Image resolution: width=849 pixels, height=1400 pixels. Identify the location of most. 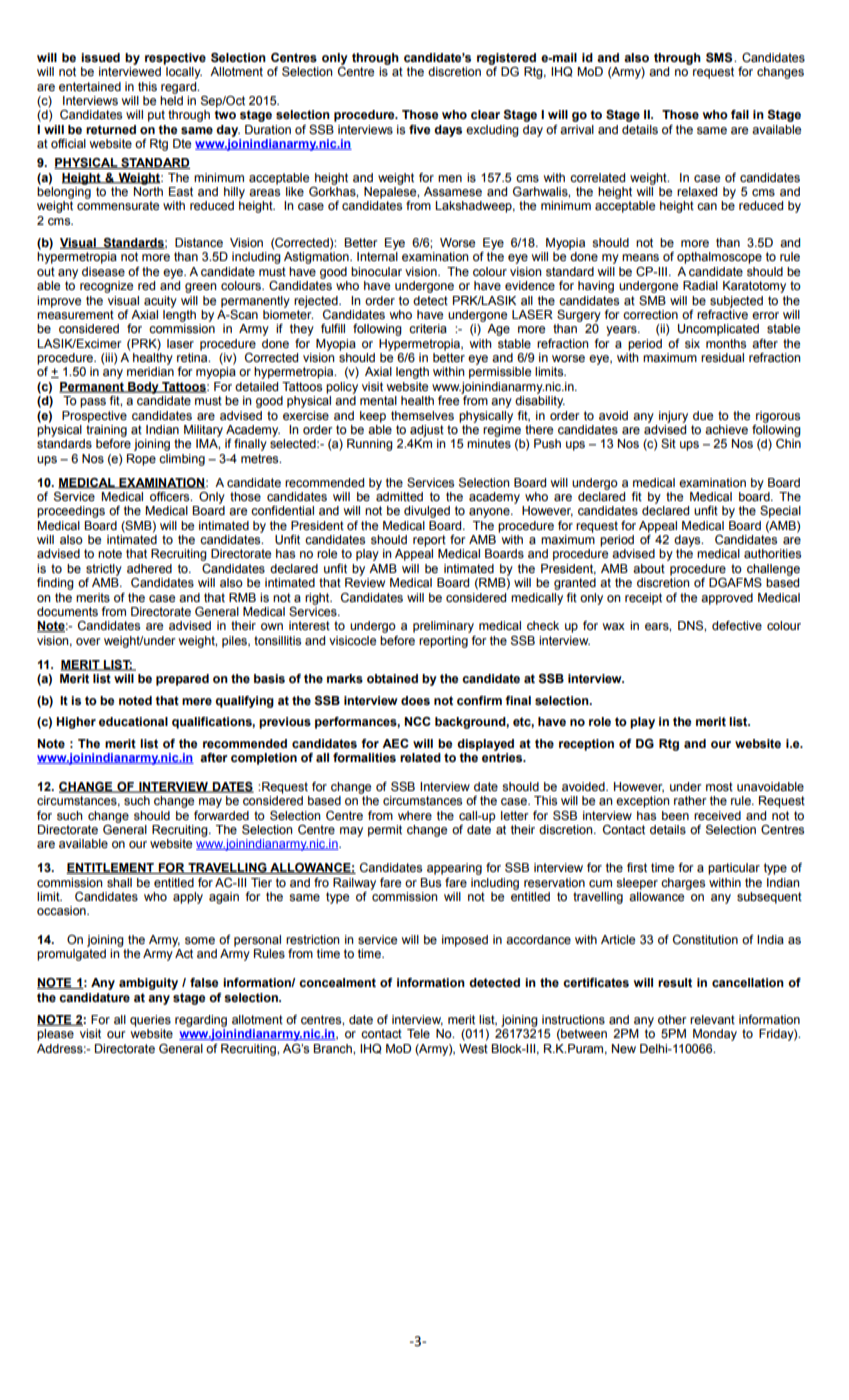
(719, 787).
